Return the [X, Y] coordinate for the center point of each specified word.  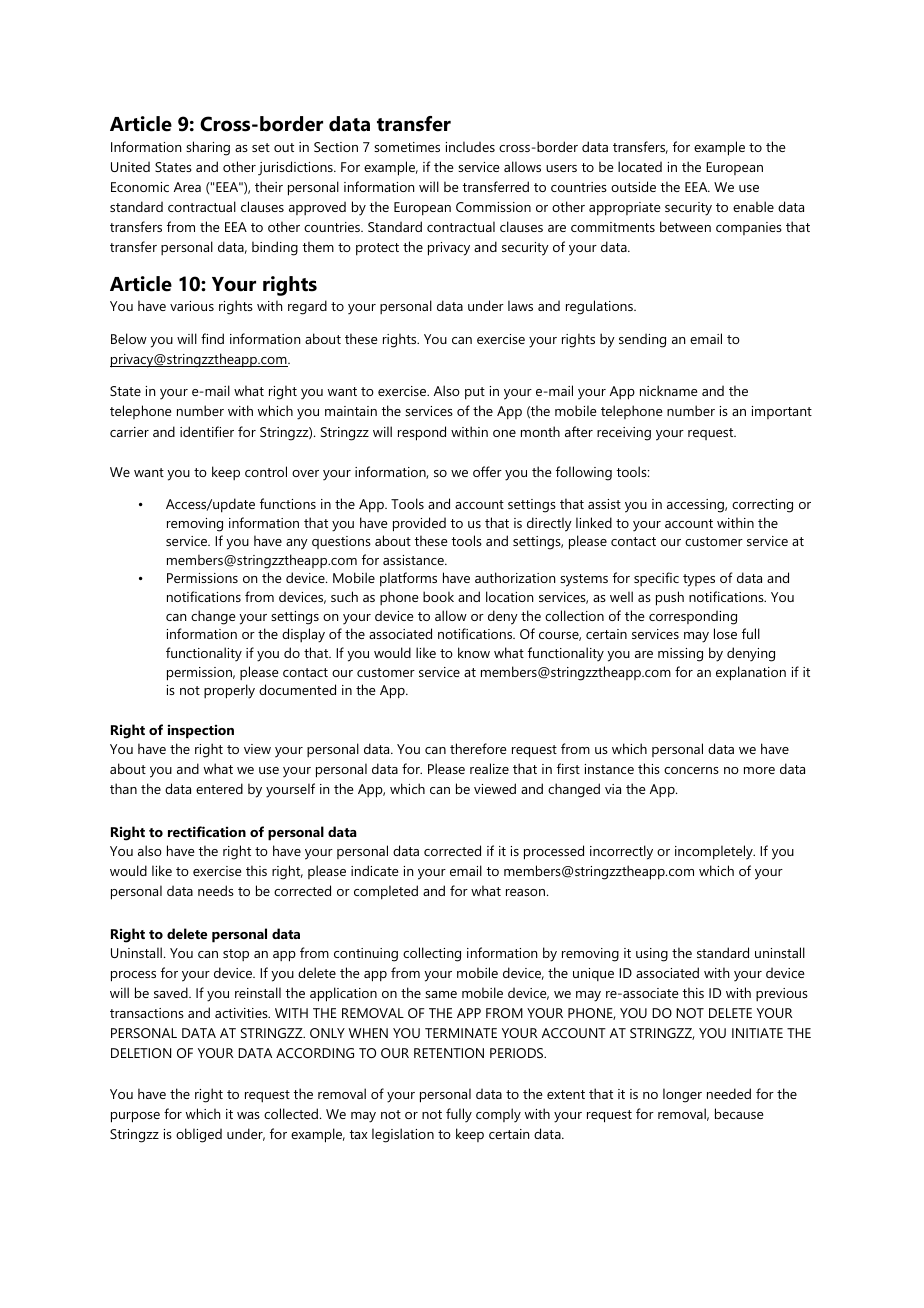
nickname [669, 390]
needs [216, 890]
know [474, 652]
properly [229, 691]
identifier [207, 431]
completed [386, 892]
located [640, 166]
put [475, 393]
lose [725, 633]
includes [470, 146]
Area [187, 187]
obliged [199, 1135]
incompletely [715, 852]
